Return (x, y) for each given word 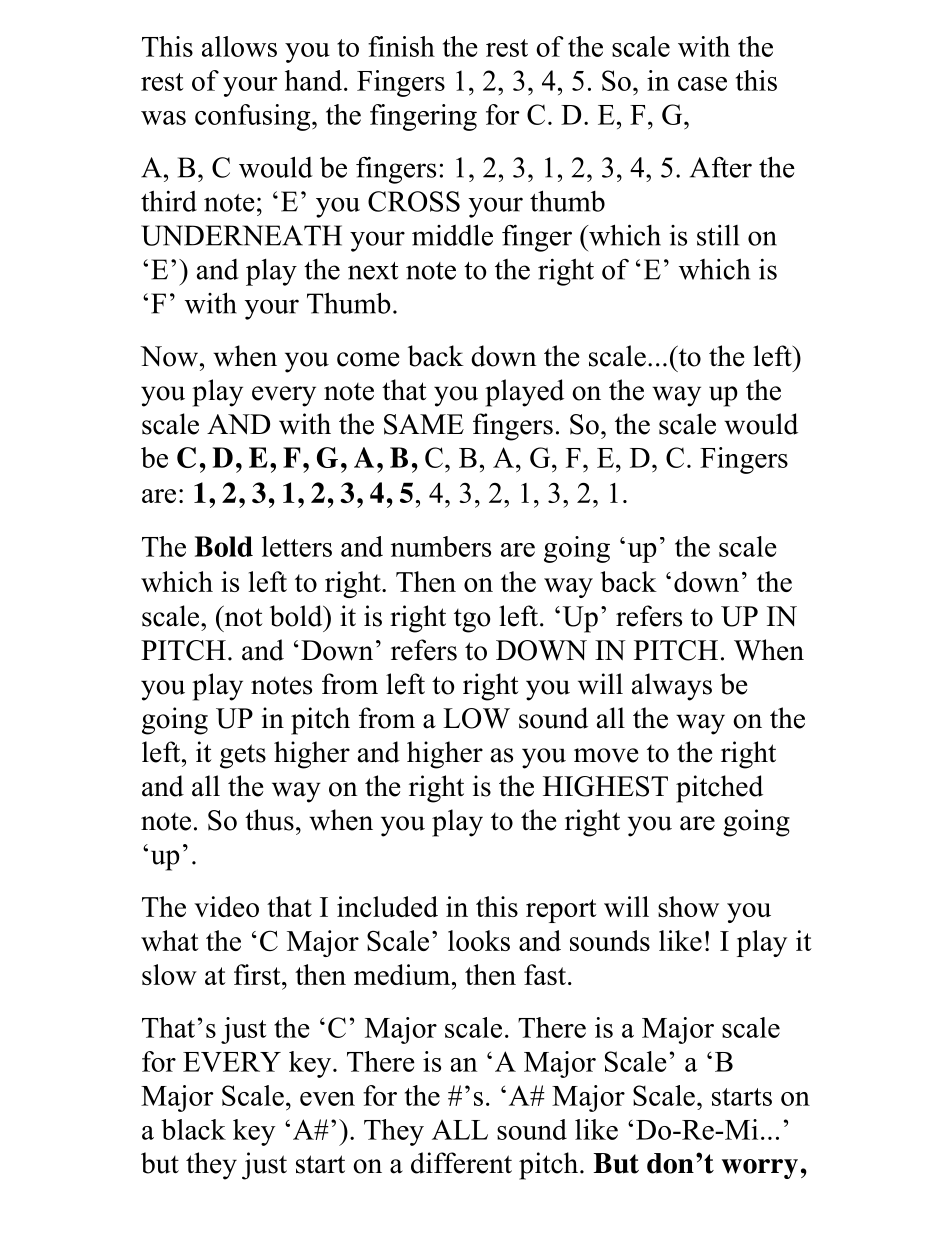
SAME (424, 424)
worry (760, 1169)
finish (401, 46)
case (702, 84)
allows (239, 46)
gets (243, 756)
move (606, 755)
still (718, 235)
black (193, 1129)
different (461, 1163)
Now (170, 356)
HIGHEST (605, 786)
